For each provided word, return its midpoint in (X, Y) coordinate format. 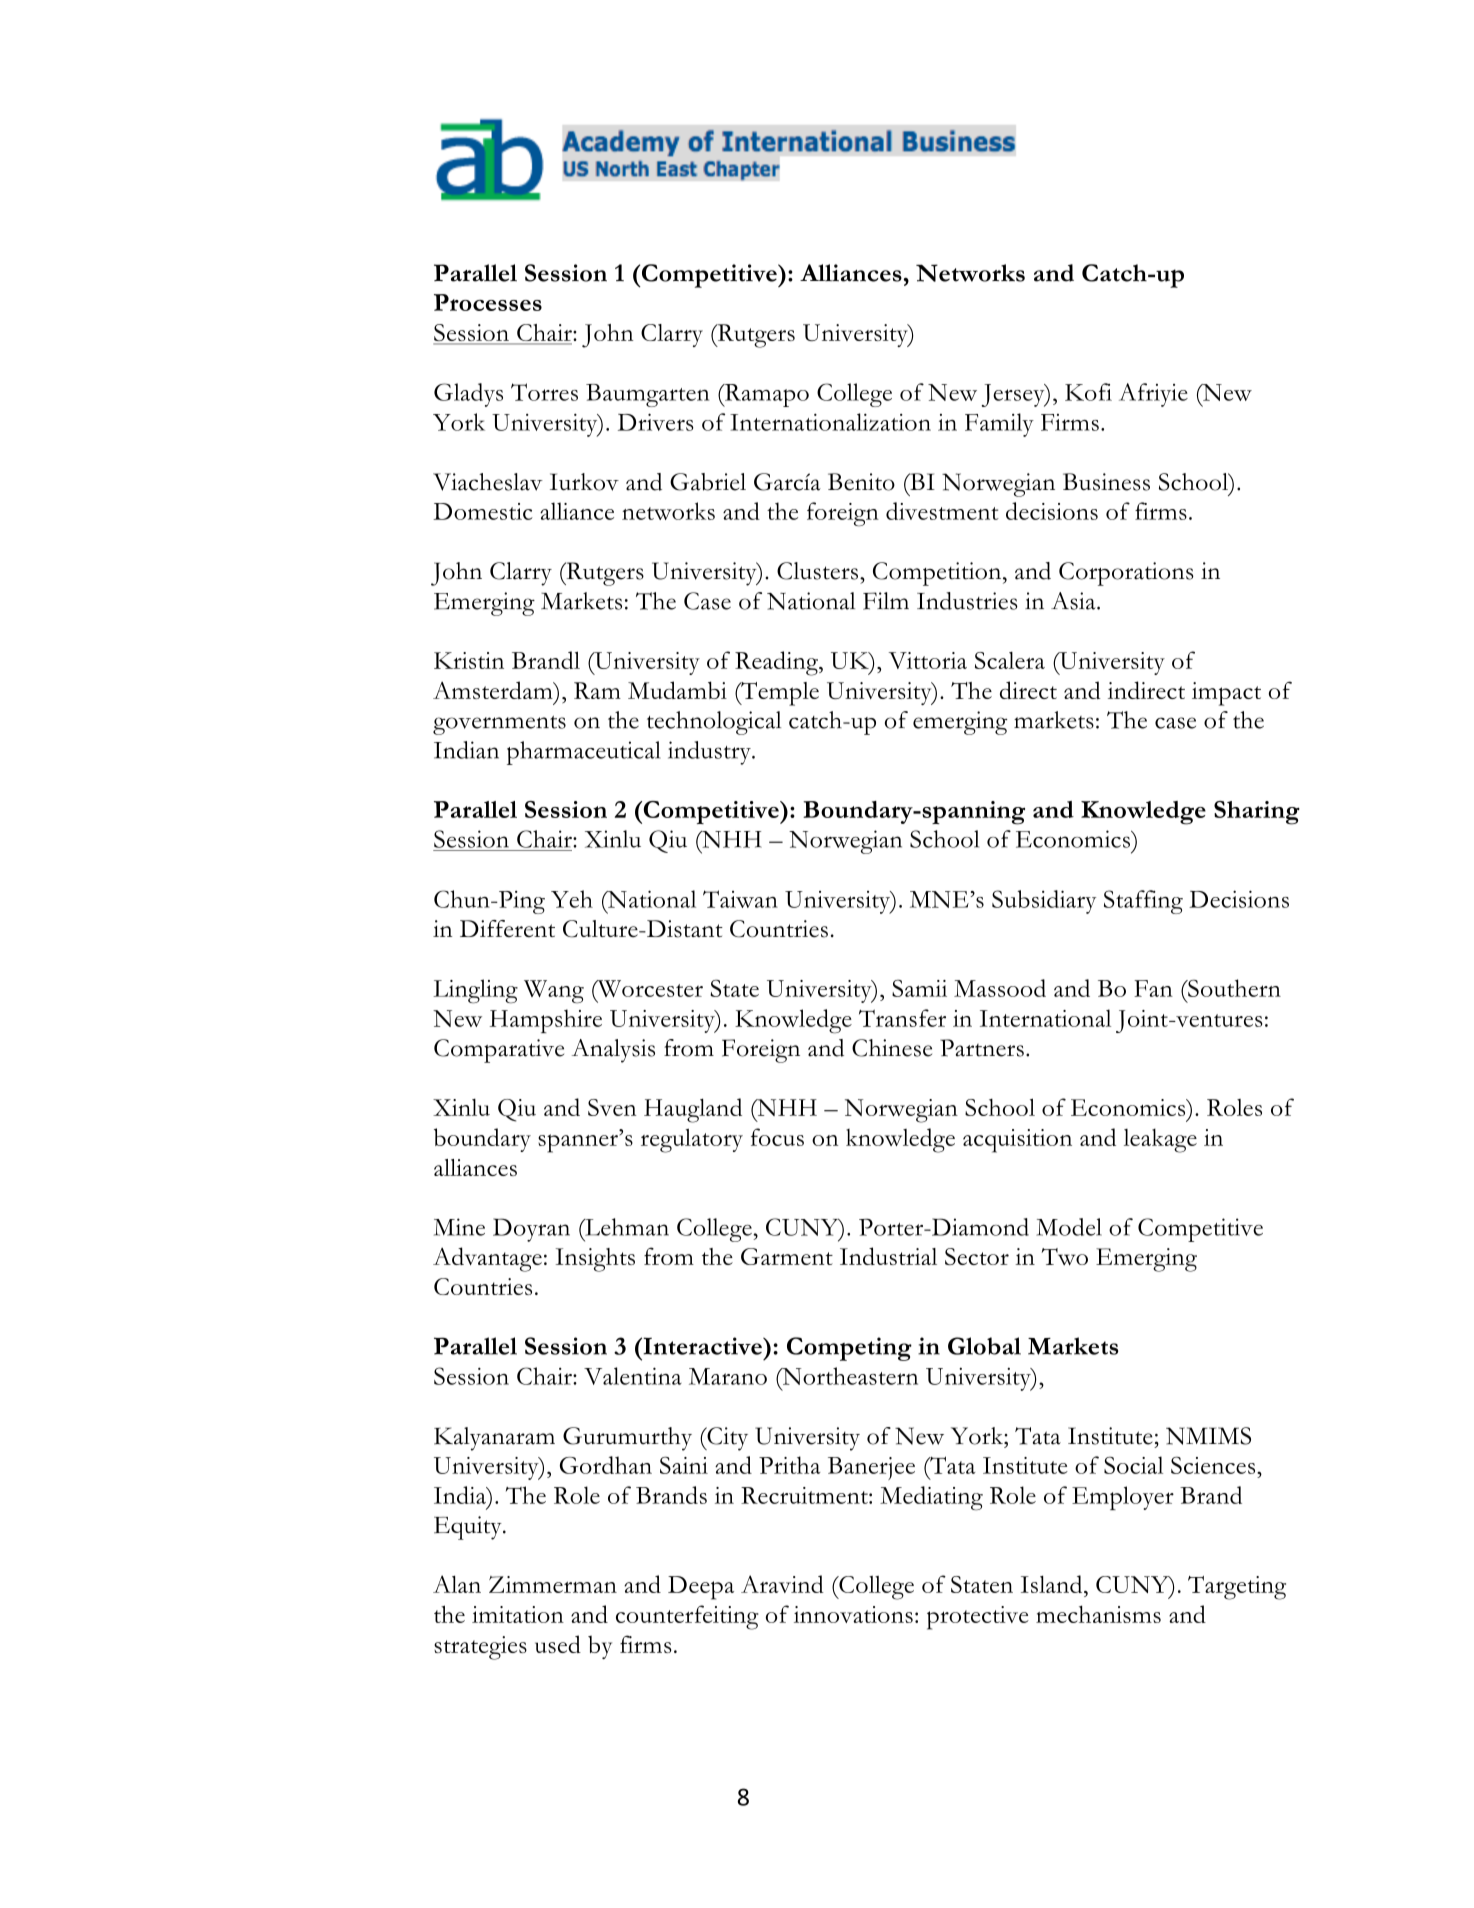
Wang (554, 992)
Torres (544, 392)
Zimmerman (553, 1584)
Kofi (1088, 392)
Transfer (902, 1018)
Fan (1153, 988)
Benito (861, 482)
